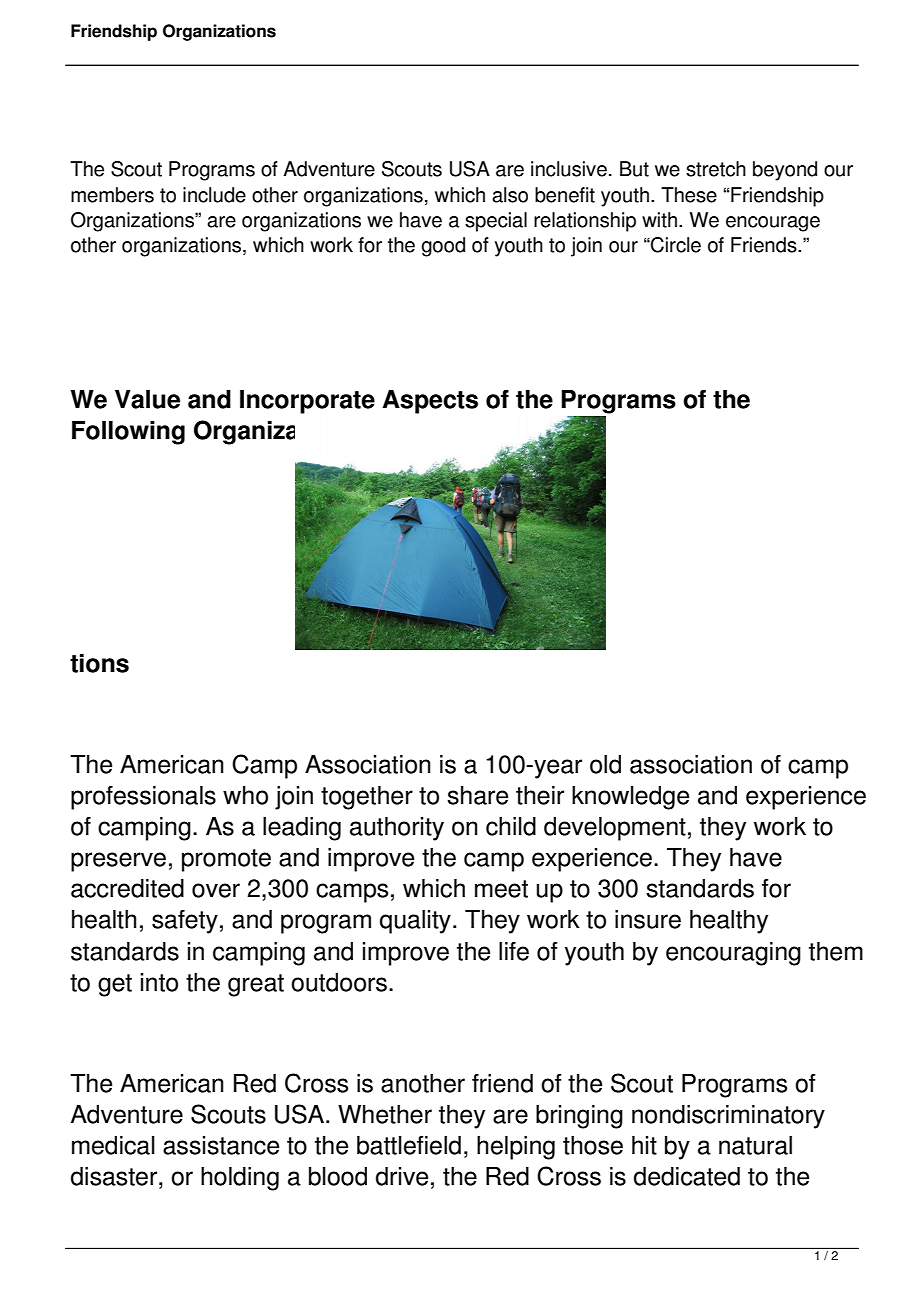 The height and width of the screenshot is (1308, 924). I want to click on knowledge, so click(630, 798).
